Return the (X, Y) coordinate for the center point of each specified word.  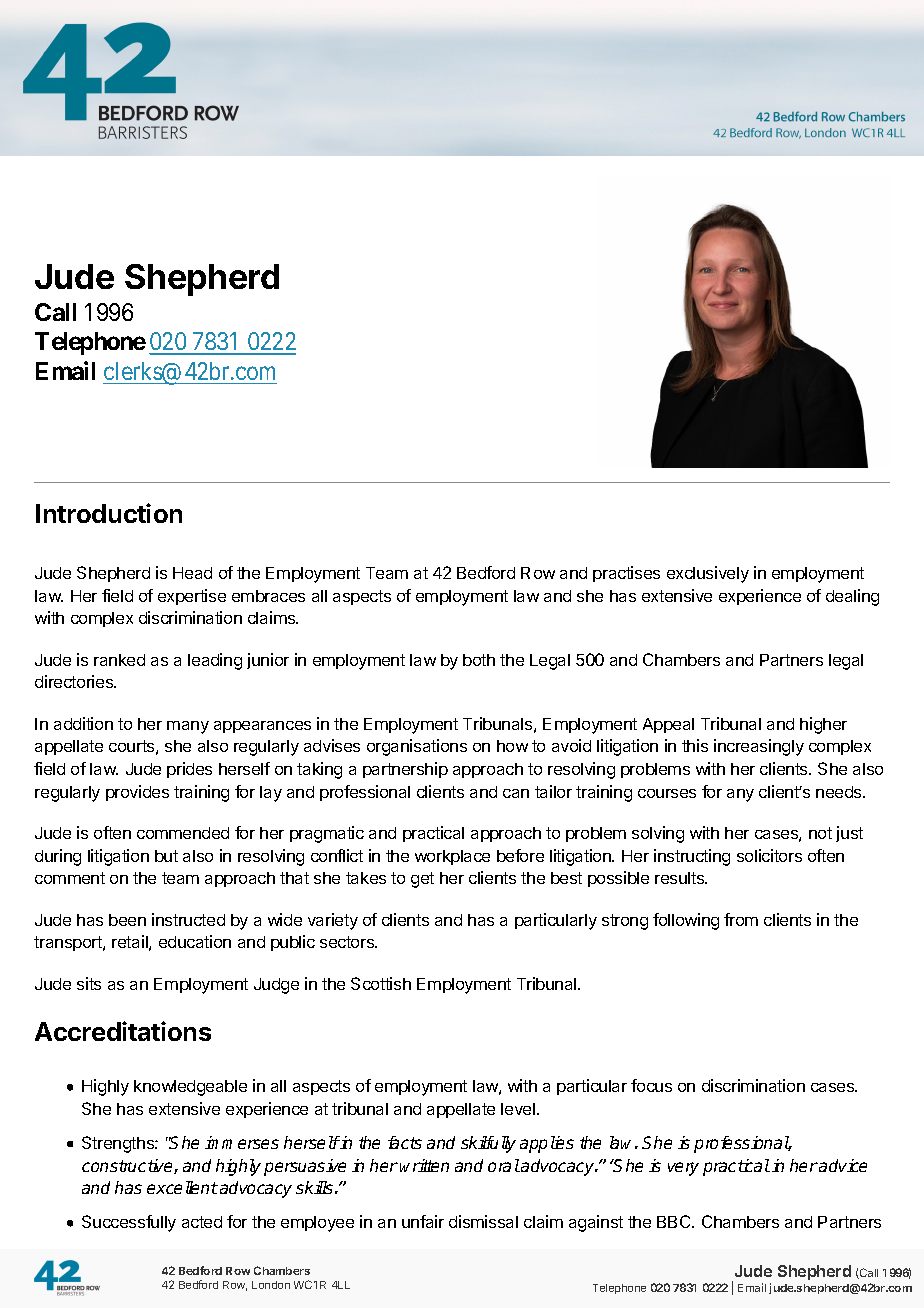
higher (823, 725)
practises (626, 574)
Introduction (109, 513)
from (741, 919)
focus (651, 1085)
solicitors (769, 855)
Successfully (129, 1223)
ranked (119, 660)
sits (89, 983)
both (479, 660)
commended (183, 833)
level (518, 1109)
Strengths (119, 1144)
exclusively (708, 574)
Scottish (381, 983)
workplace (452, 857)
